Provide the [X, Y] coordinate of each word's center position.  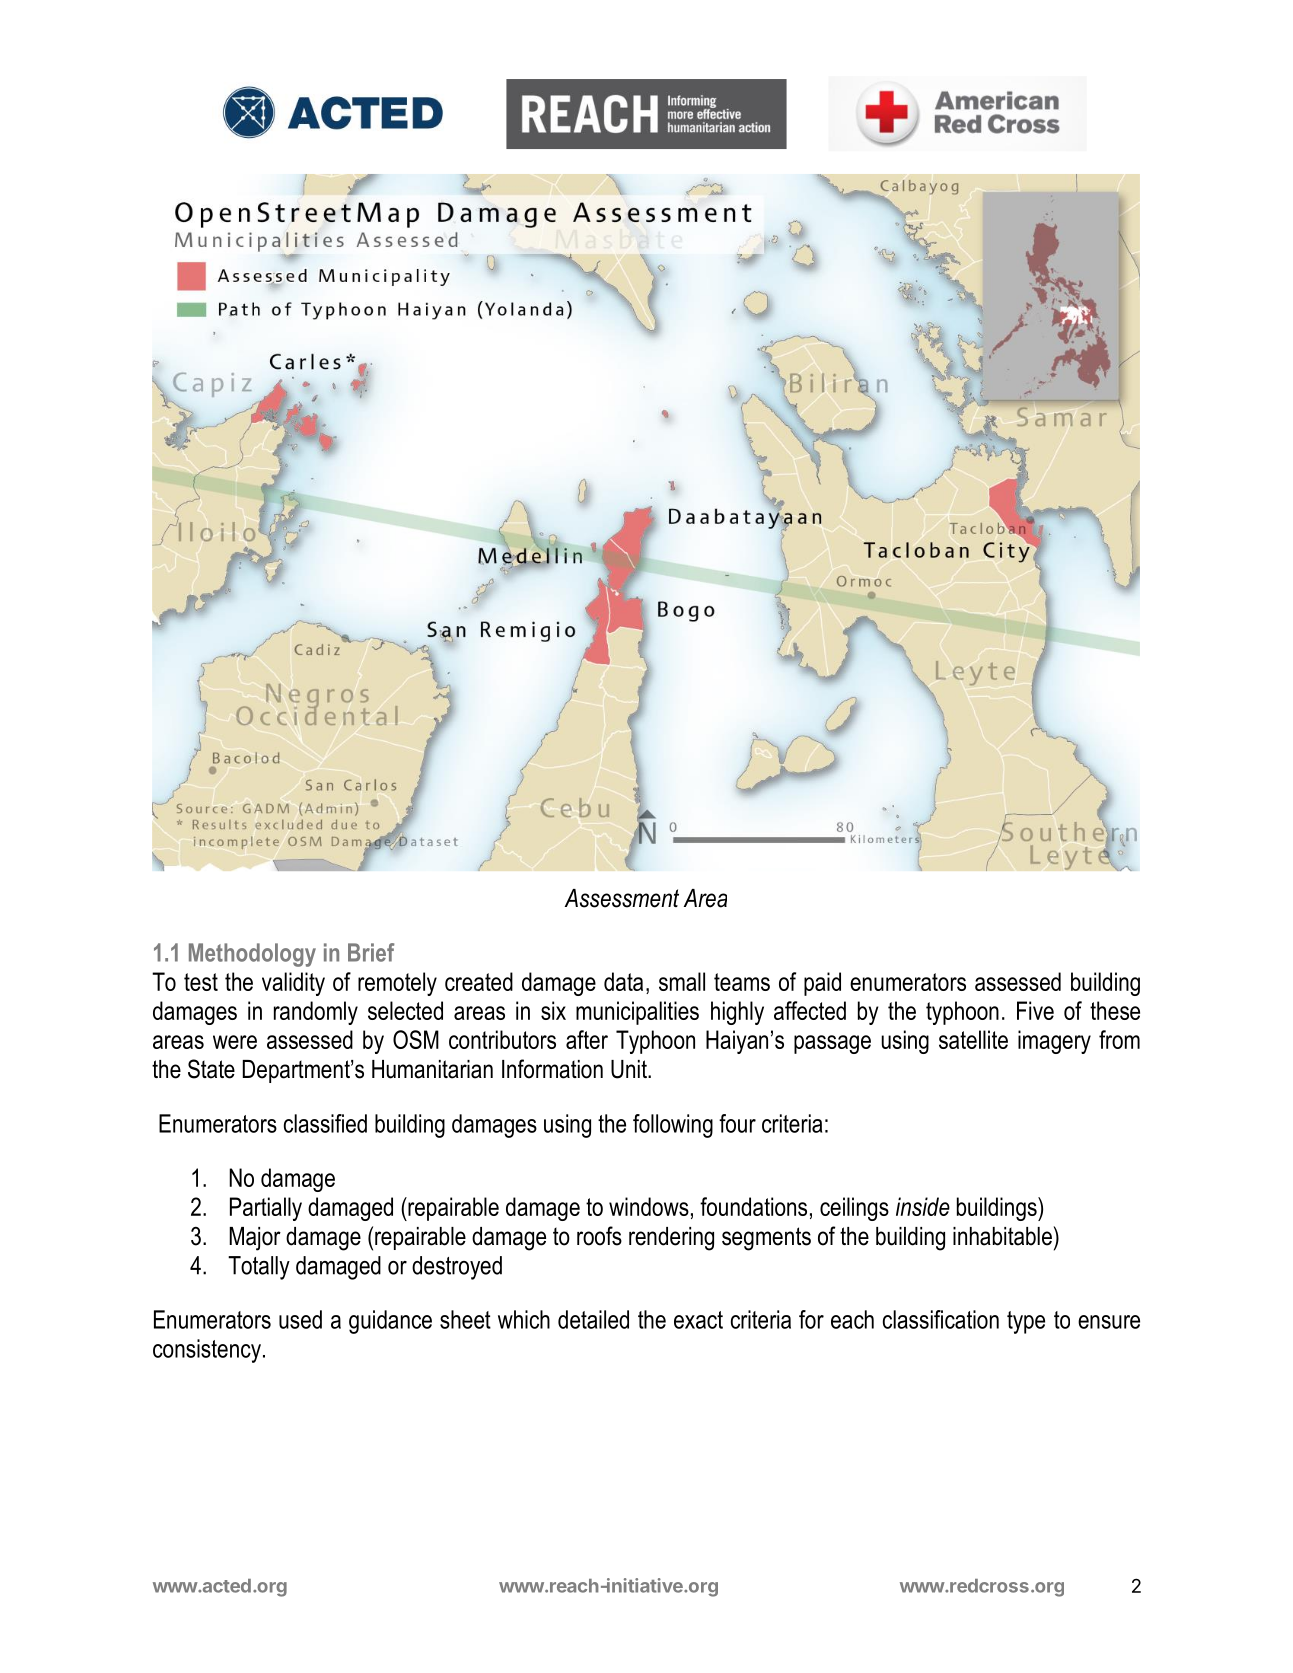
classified [325, 1123]
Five [1035, 1010]
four [737, 1123]
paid [822, 984]
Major [255, 1239]
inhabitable [1002, 1236]
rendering [671, 1239]
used [300, 1319]
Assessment [622, 898]
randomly [316, 1013]
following [673, 1126]
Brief [371, 952]
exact [698, 1320]
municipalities [637, 1013]
